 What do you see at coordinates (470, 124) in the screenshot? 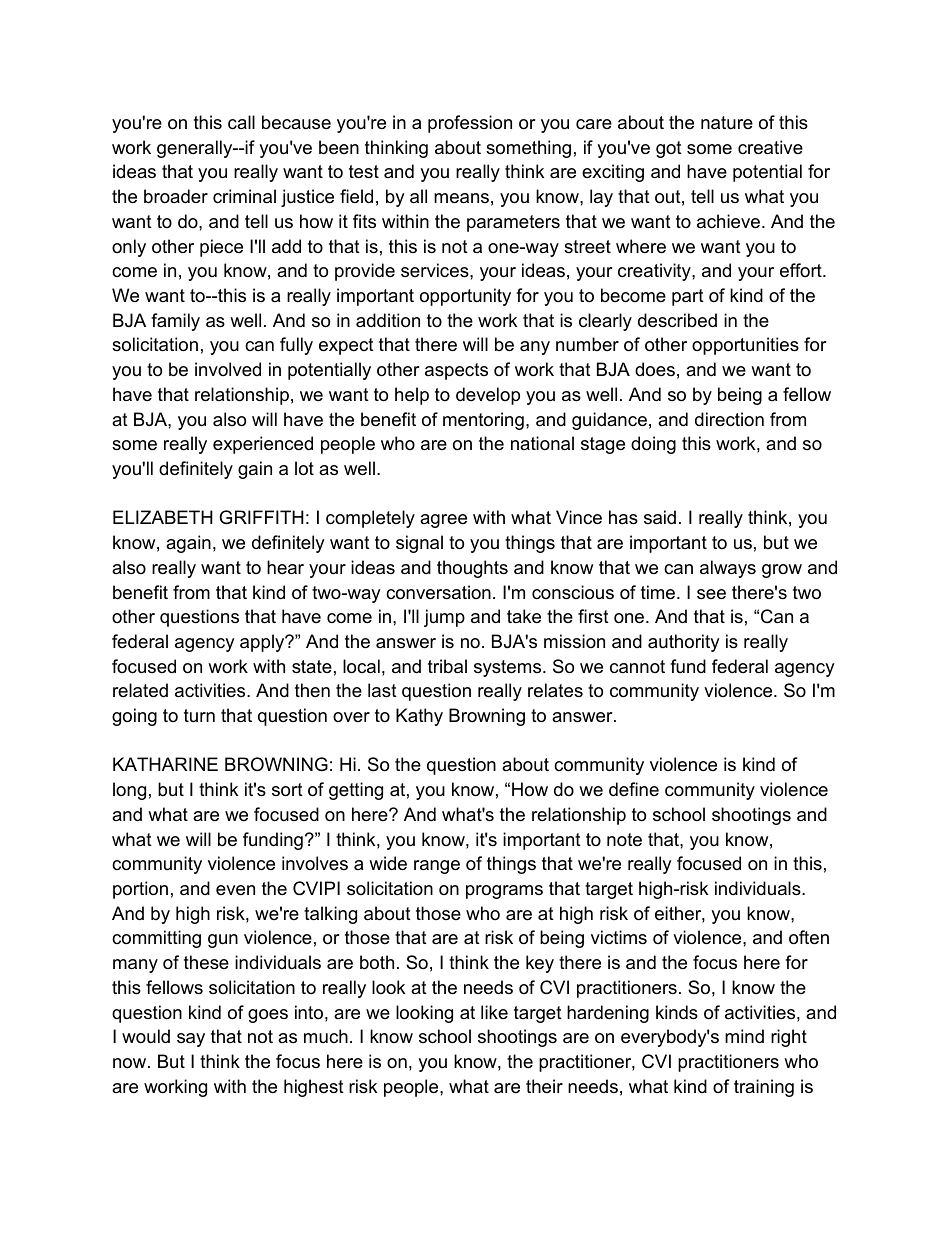
I see `profession` at bounding box center [470, 124].
